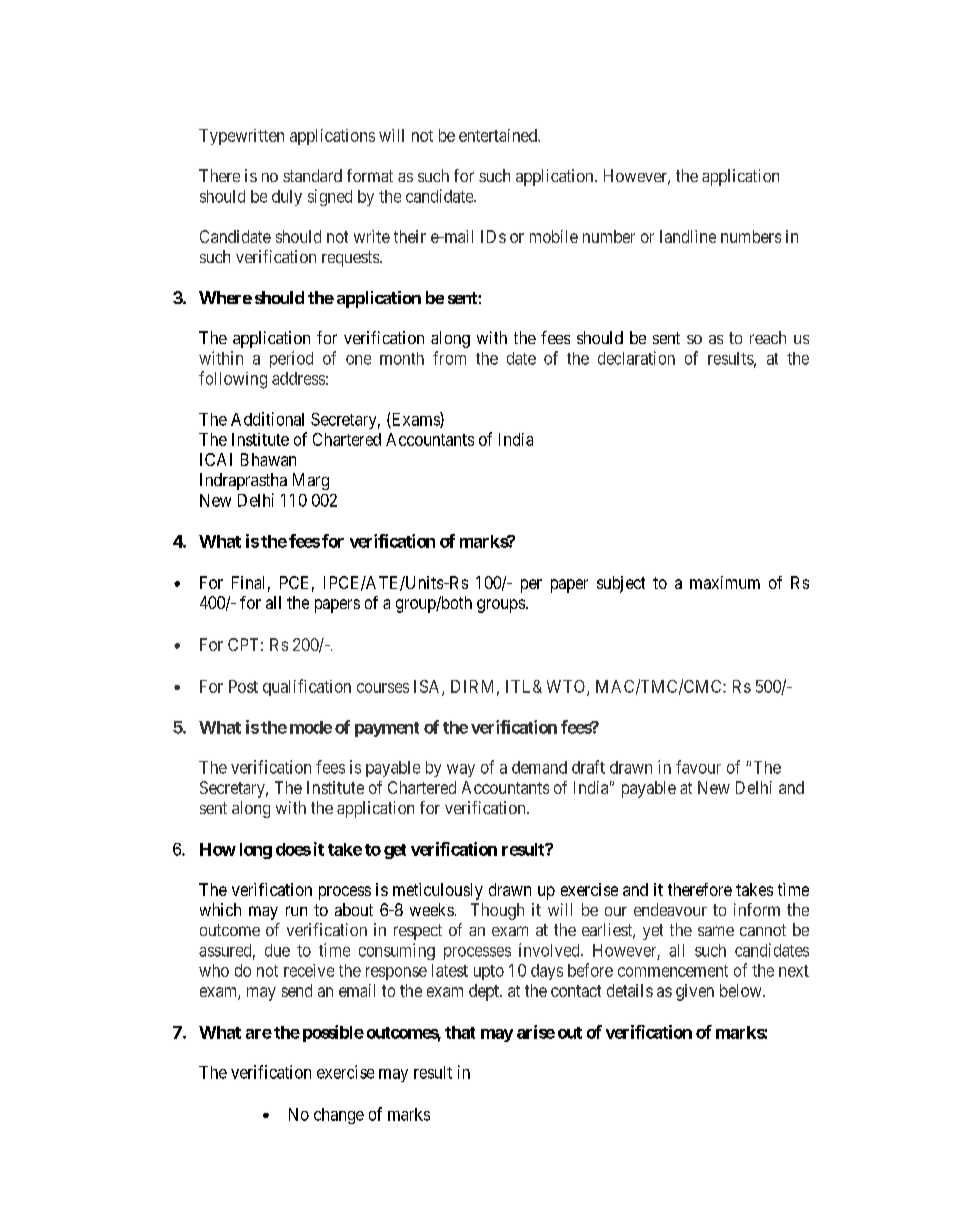 This document has width=954, height=1232. Describe the element at coordinates (460, 1032) in the document. I see `that` at that location.
